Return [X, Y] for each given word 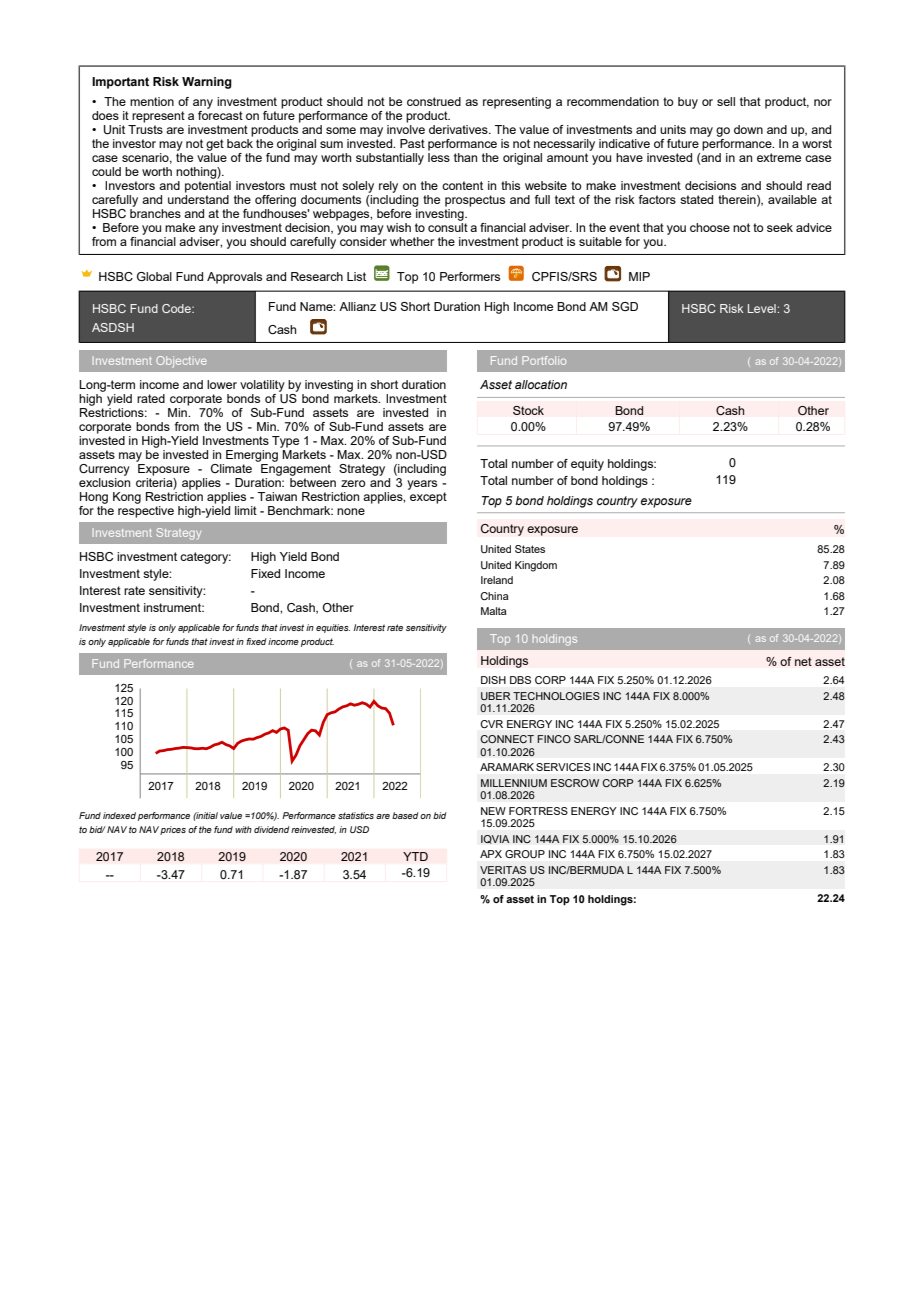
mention [152, 101]
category [205, 558]
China [494, 596]
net [803, 661]
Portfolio [544, 360]
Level [763, 308]
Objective [181, 362]
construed [434, 101]
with [243, 829]
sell [726, 101]
